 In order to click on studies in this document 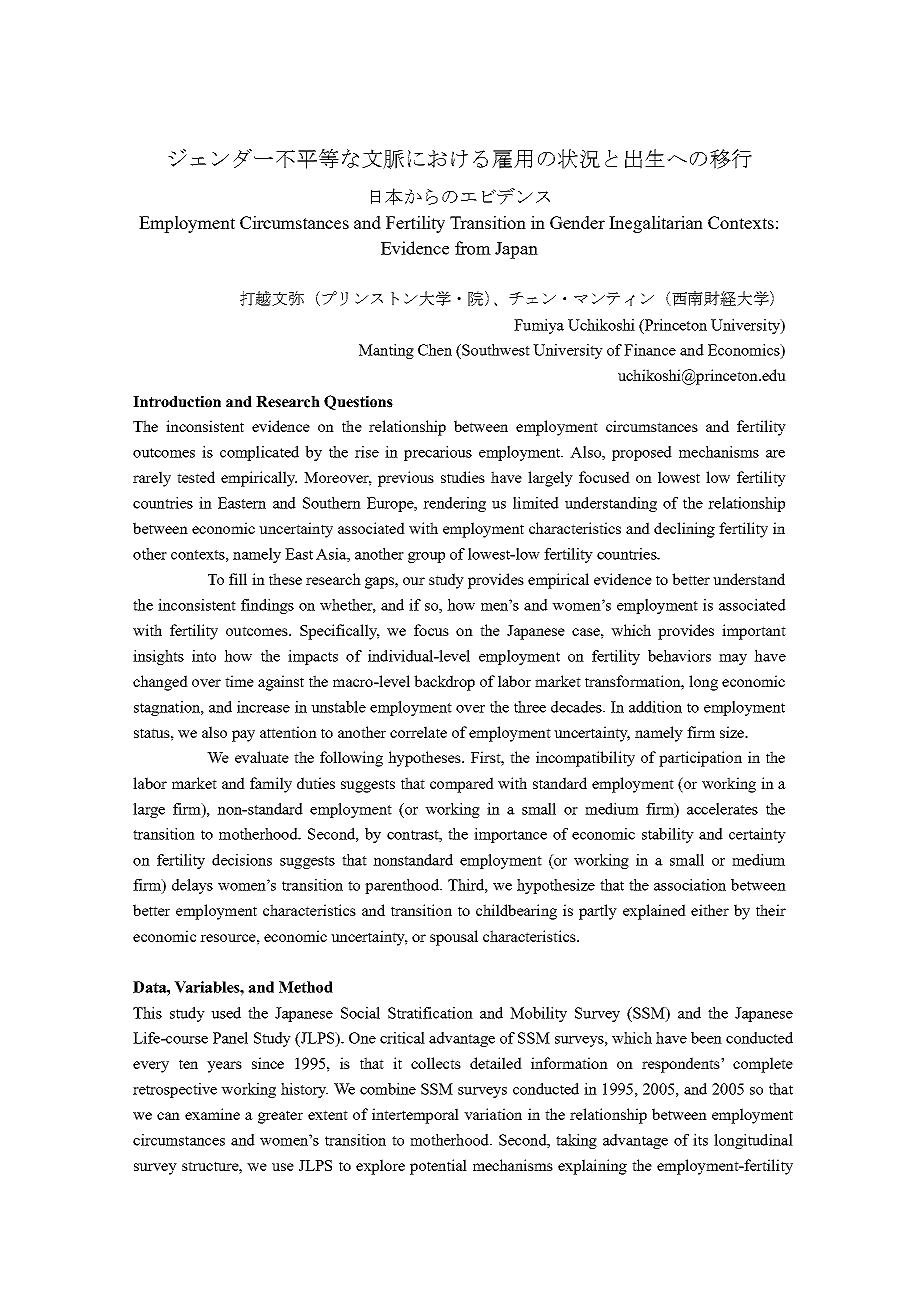, I will do `click(463, 477)`.
